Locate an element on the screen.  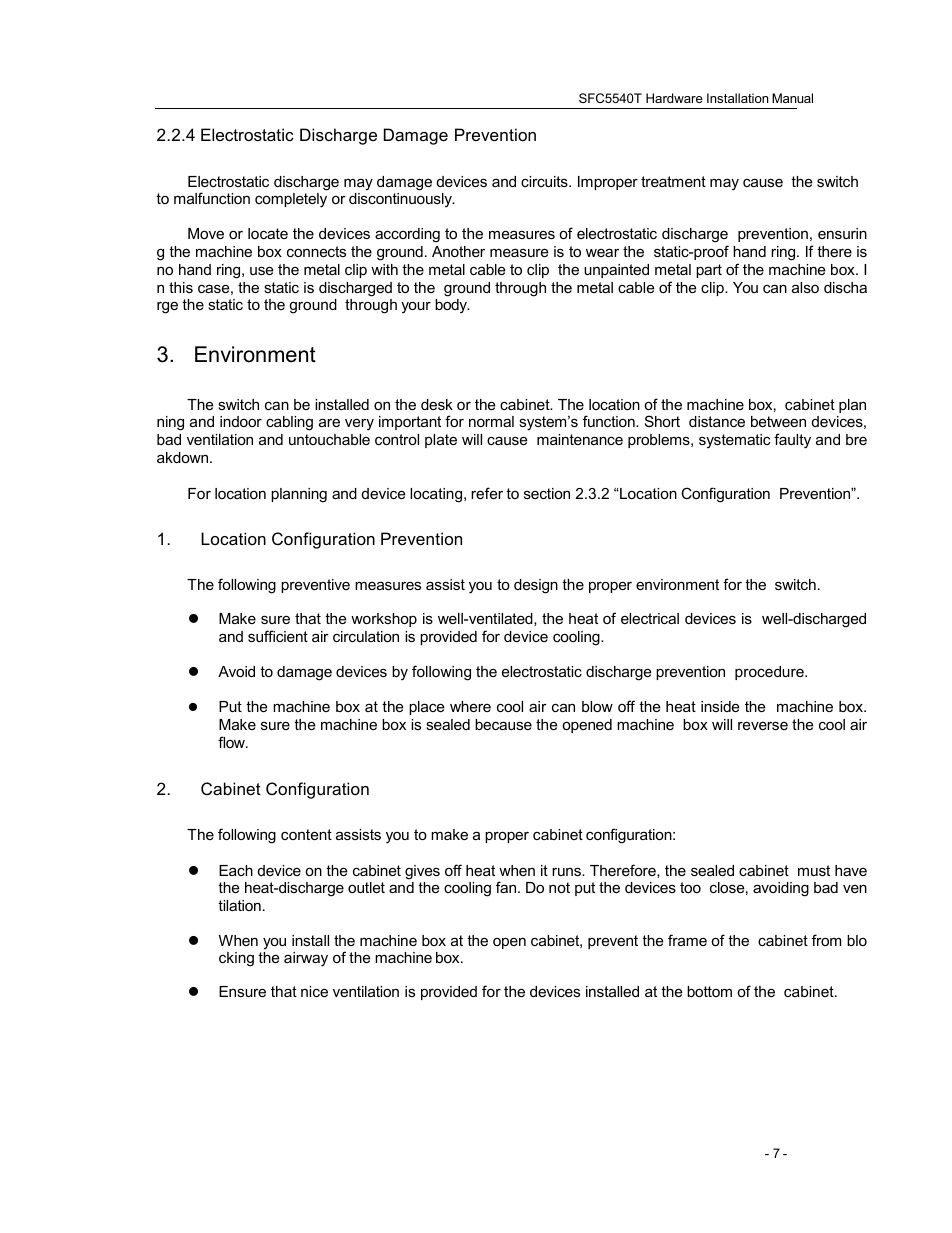
circuits is located at coordinates (545, 181).
